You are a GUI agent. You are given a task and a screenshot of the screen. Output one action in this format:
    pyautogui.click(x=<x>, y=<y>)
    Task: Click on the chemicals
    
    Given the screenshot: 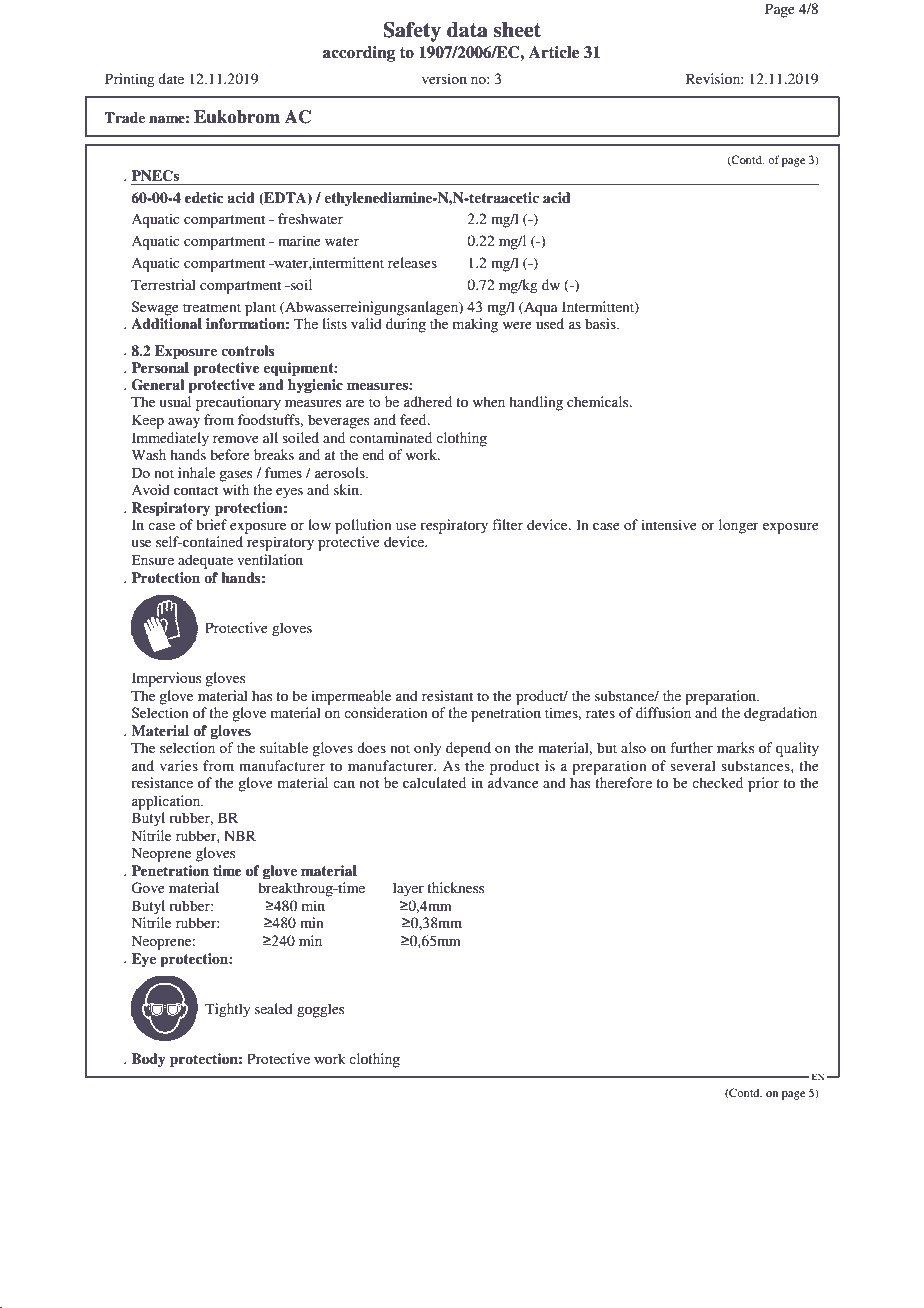 What is the action you would take?
    pyautogui.click(x=599, y=401)
